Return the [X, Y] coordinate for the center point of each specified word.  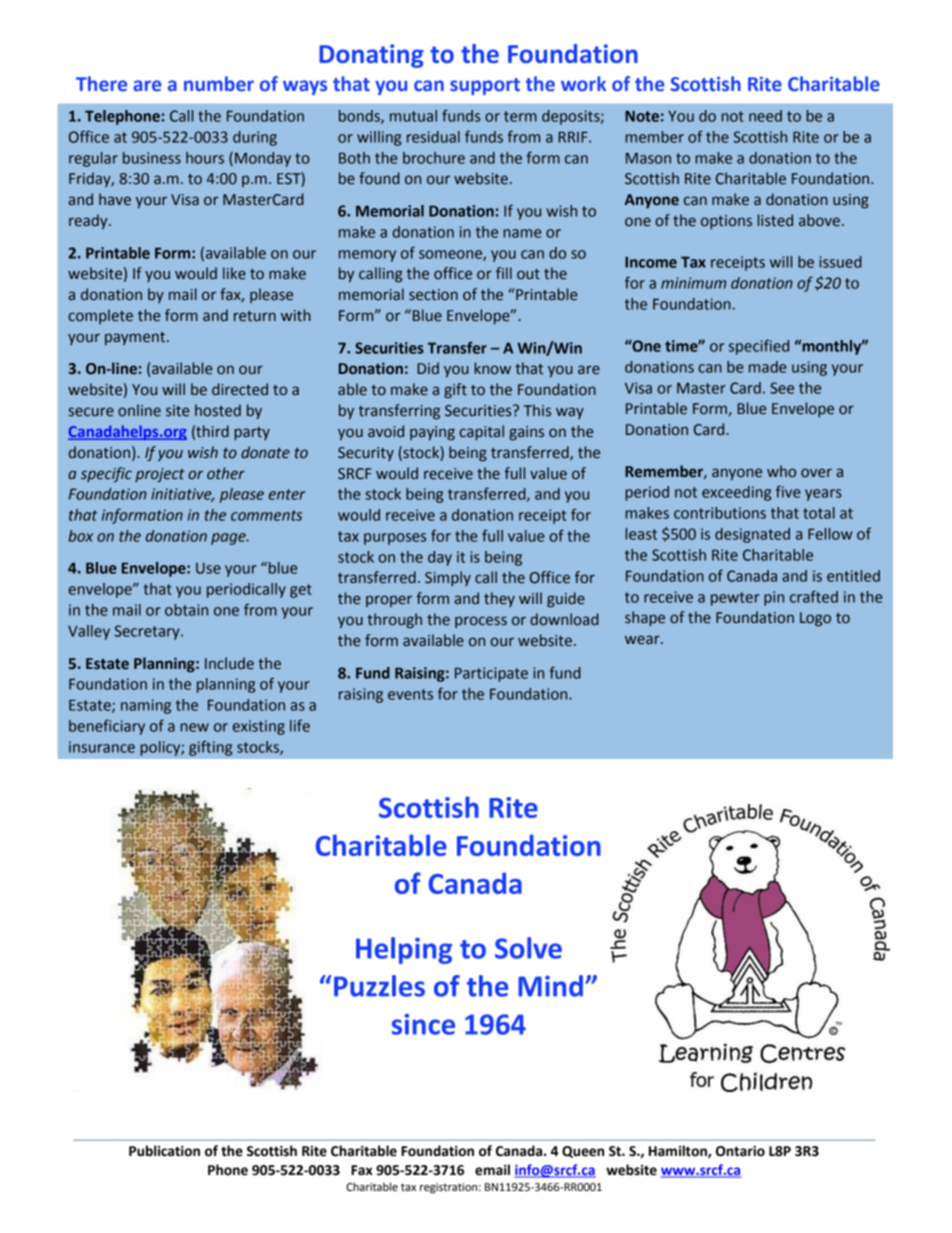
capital [482, 432]
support [485, 86]
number [219, 84]
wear [643, 640]
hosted [218, 410]
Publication [164, 1151]
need [765, 116]
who [781, 471]
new [195, 727]
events [410, 694]
